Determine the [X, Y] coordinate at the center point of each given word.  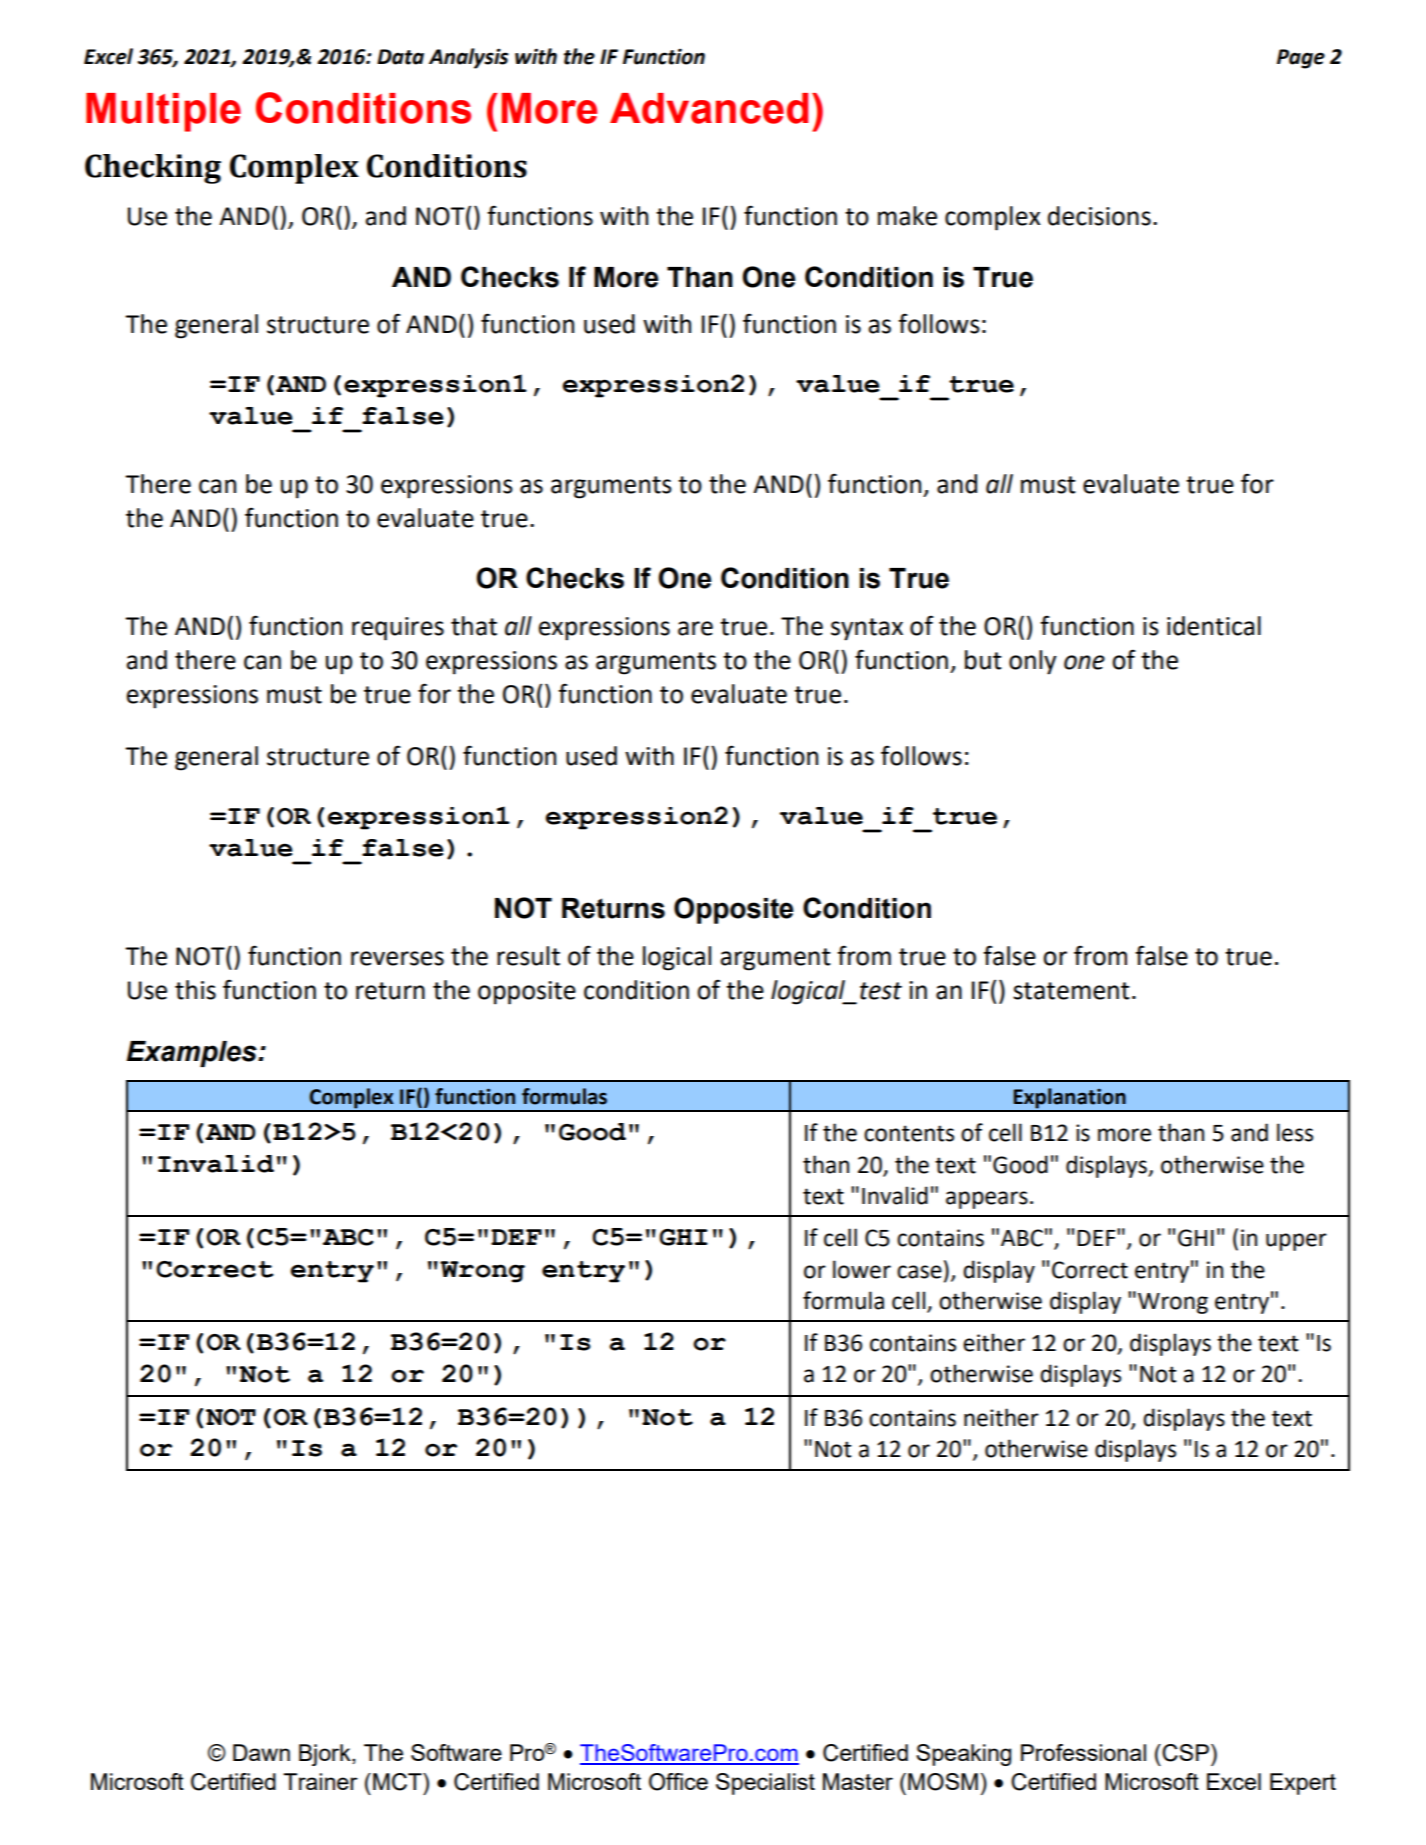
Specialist [765, 1784]
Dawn [261, 1752]
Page [1301, 59]
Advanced [709, 108]
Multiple [163, 112]
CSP [1184, 1753]
